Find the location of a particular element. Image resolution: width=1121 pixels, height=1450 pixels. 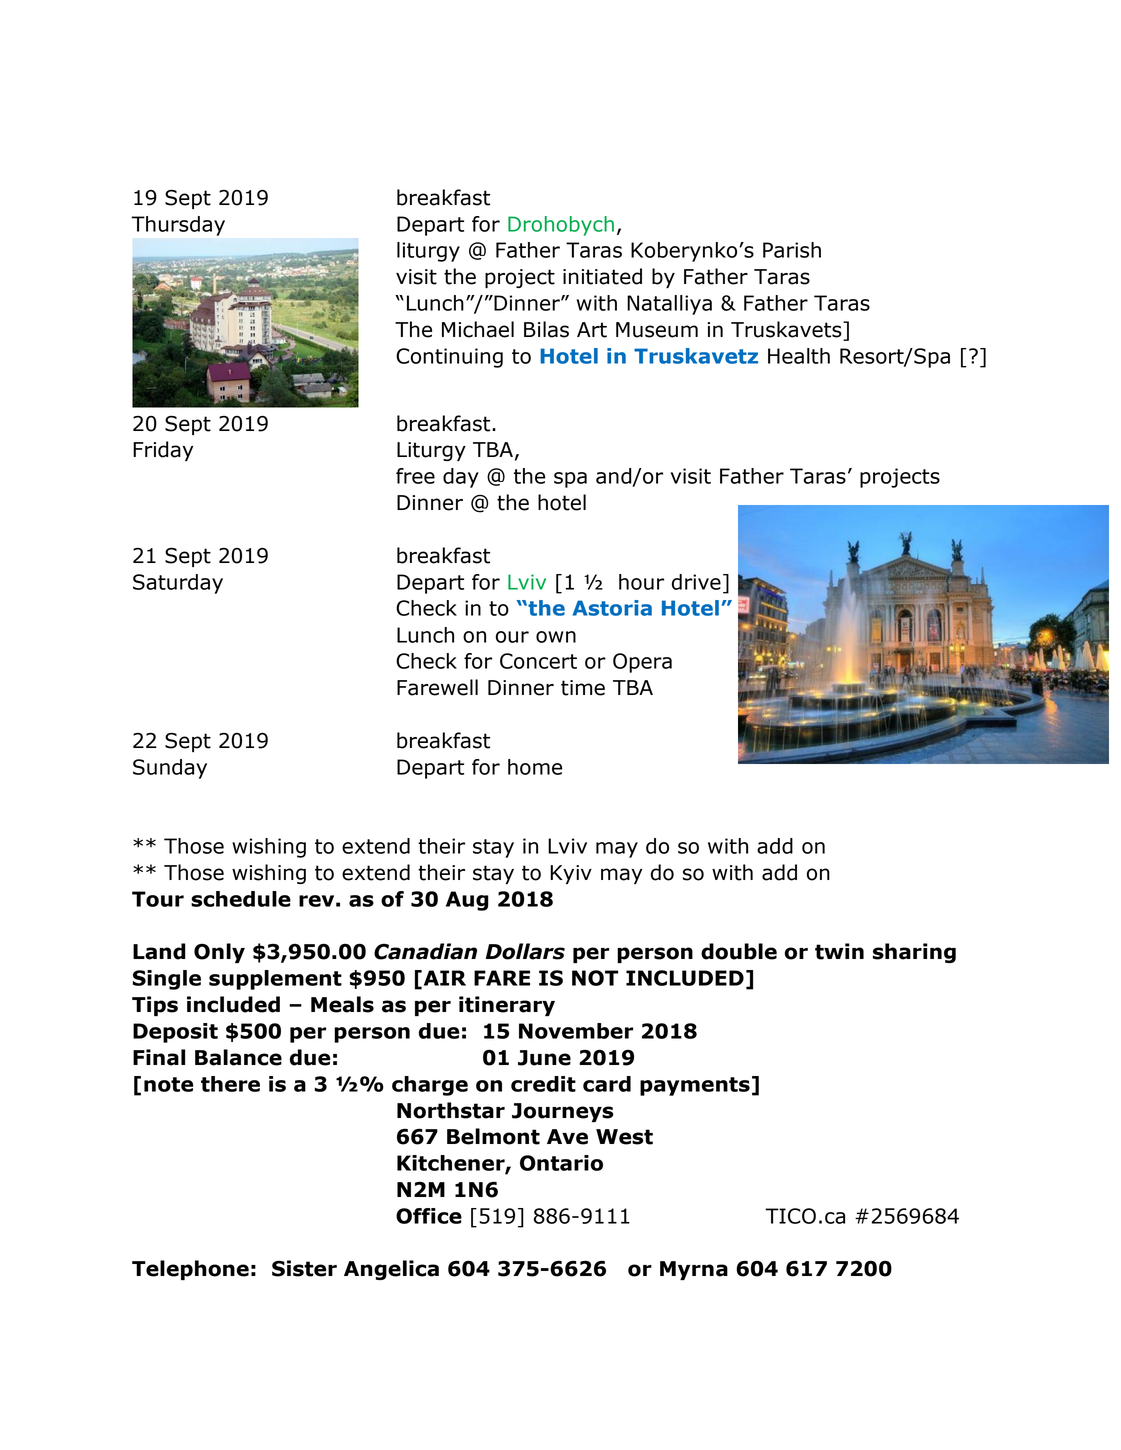

twin is located at coordinates (839, 951).
